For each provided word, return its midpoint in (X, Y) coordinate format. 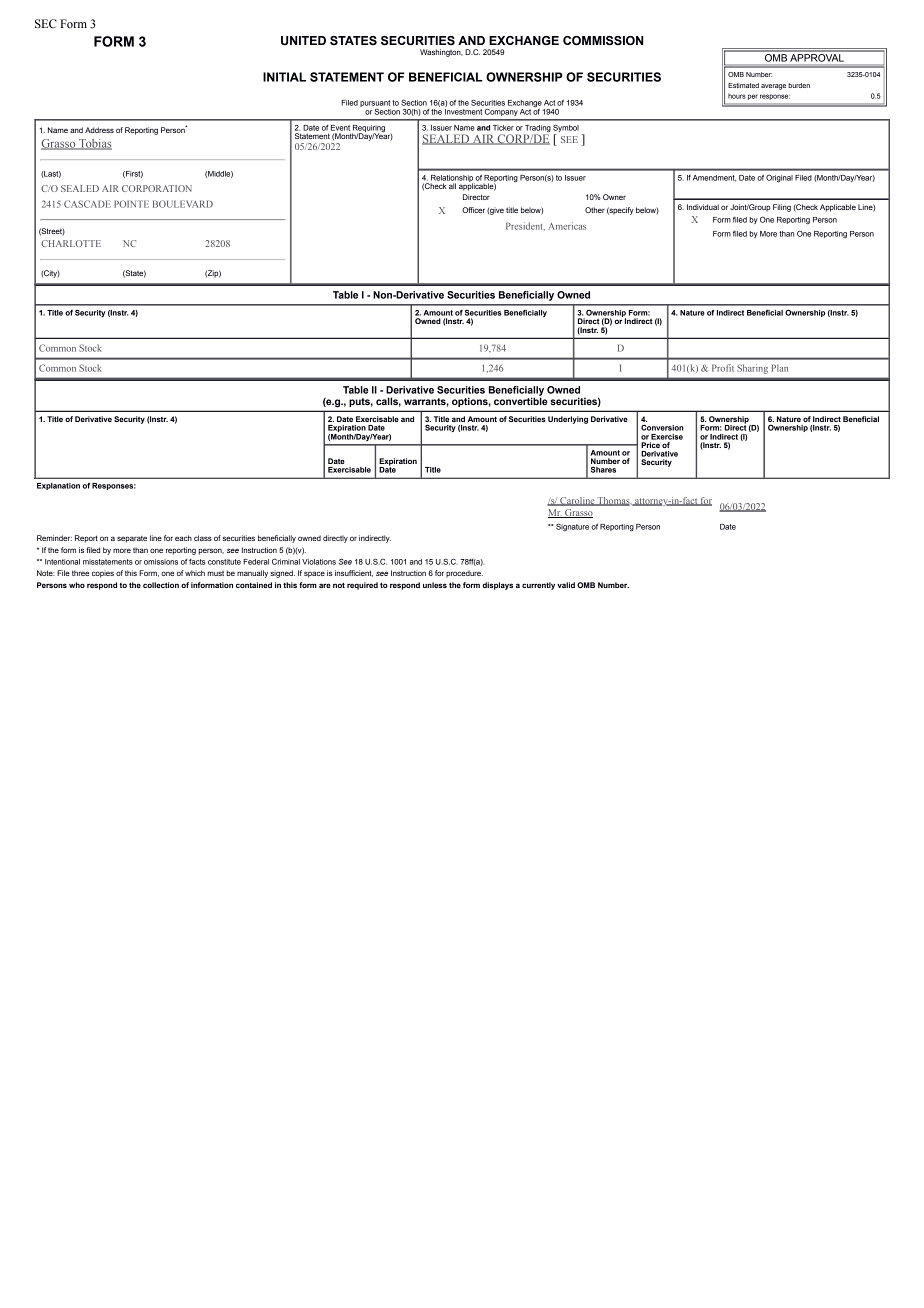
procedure (464, 574)
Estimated (743, 85)
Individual (703, 207)
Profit (723, 368)
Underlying (568, 420)
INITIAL (284, 77)
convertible (520, 400)
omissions (161, 562)
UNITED (303, 41)
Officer (473, 210)
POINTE (131, 204)
